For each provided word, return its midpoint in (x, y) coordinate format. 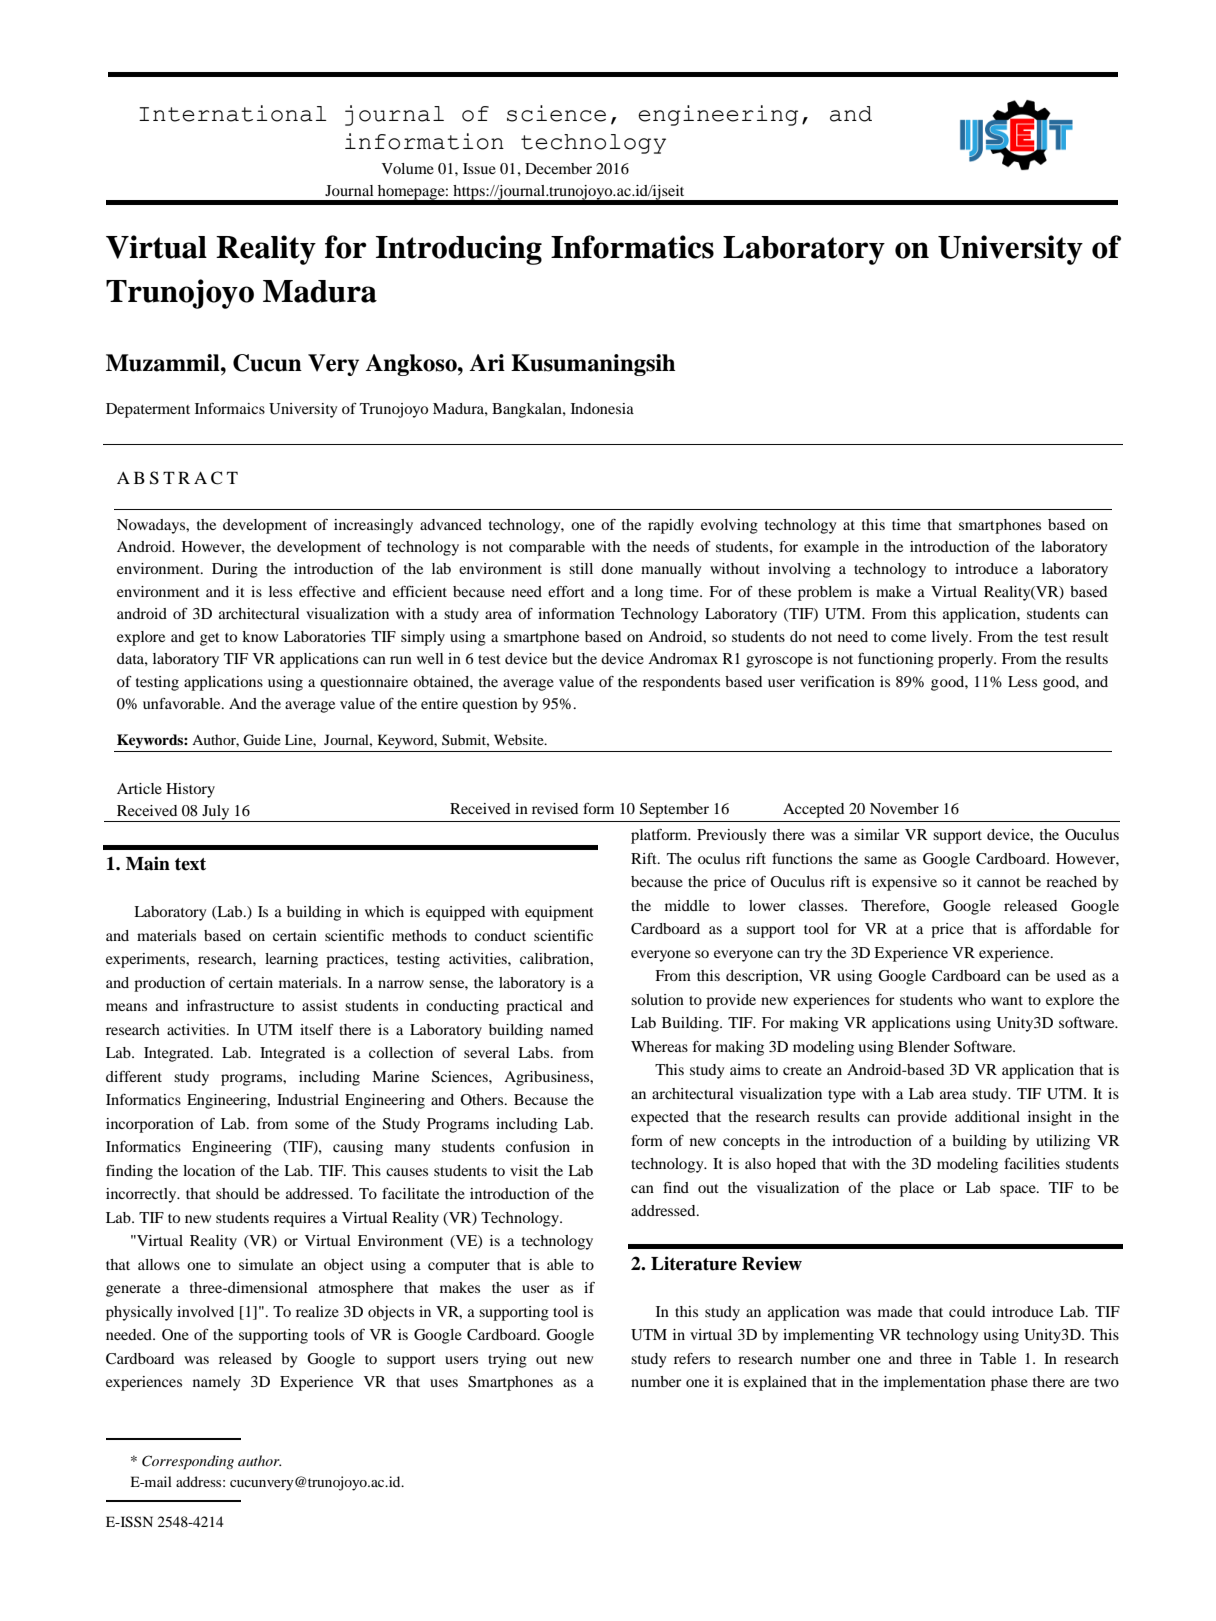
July (216, 813)
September (674, 810)
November (904, 808)
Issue (479, 168)
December (558, 168)
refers (692, 1358)
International (233, 113)
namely (216, 1383)
